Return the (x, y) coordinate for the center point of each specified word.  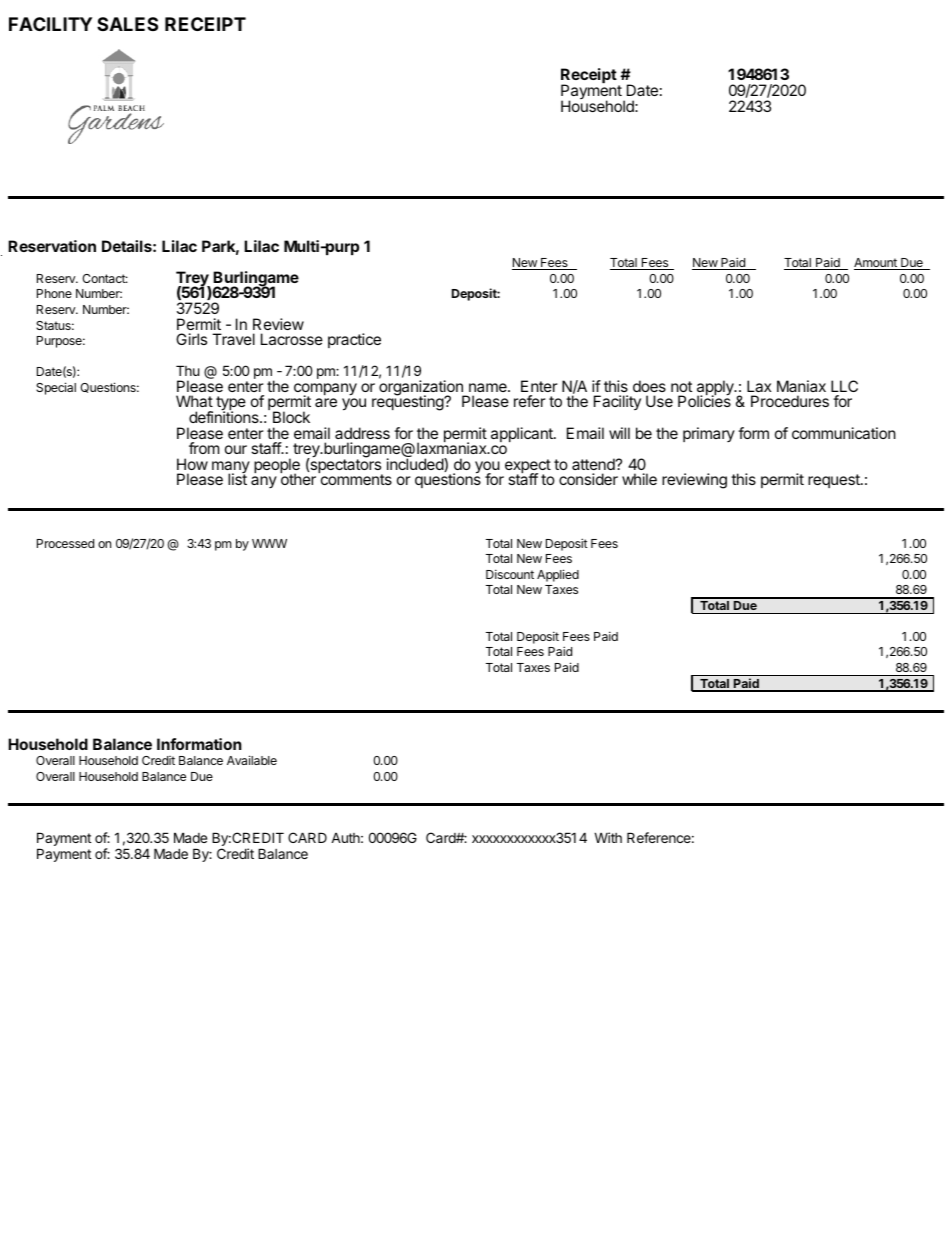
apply (716, 389)
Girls (191, 339)
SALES (127, 24)
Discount (510, 574)
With (608, 837)
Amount (876, 264)
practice (354, 340)
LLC (844, 386)
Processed (65, 543)
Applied (558, 575)
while (639, 479)
